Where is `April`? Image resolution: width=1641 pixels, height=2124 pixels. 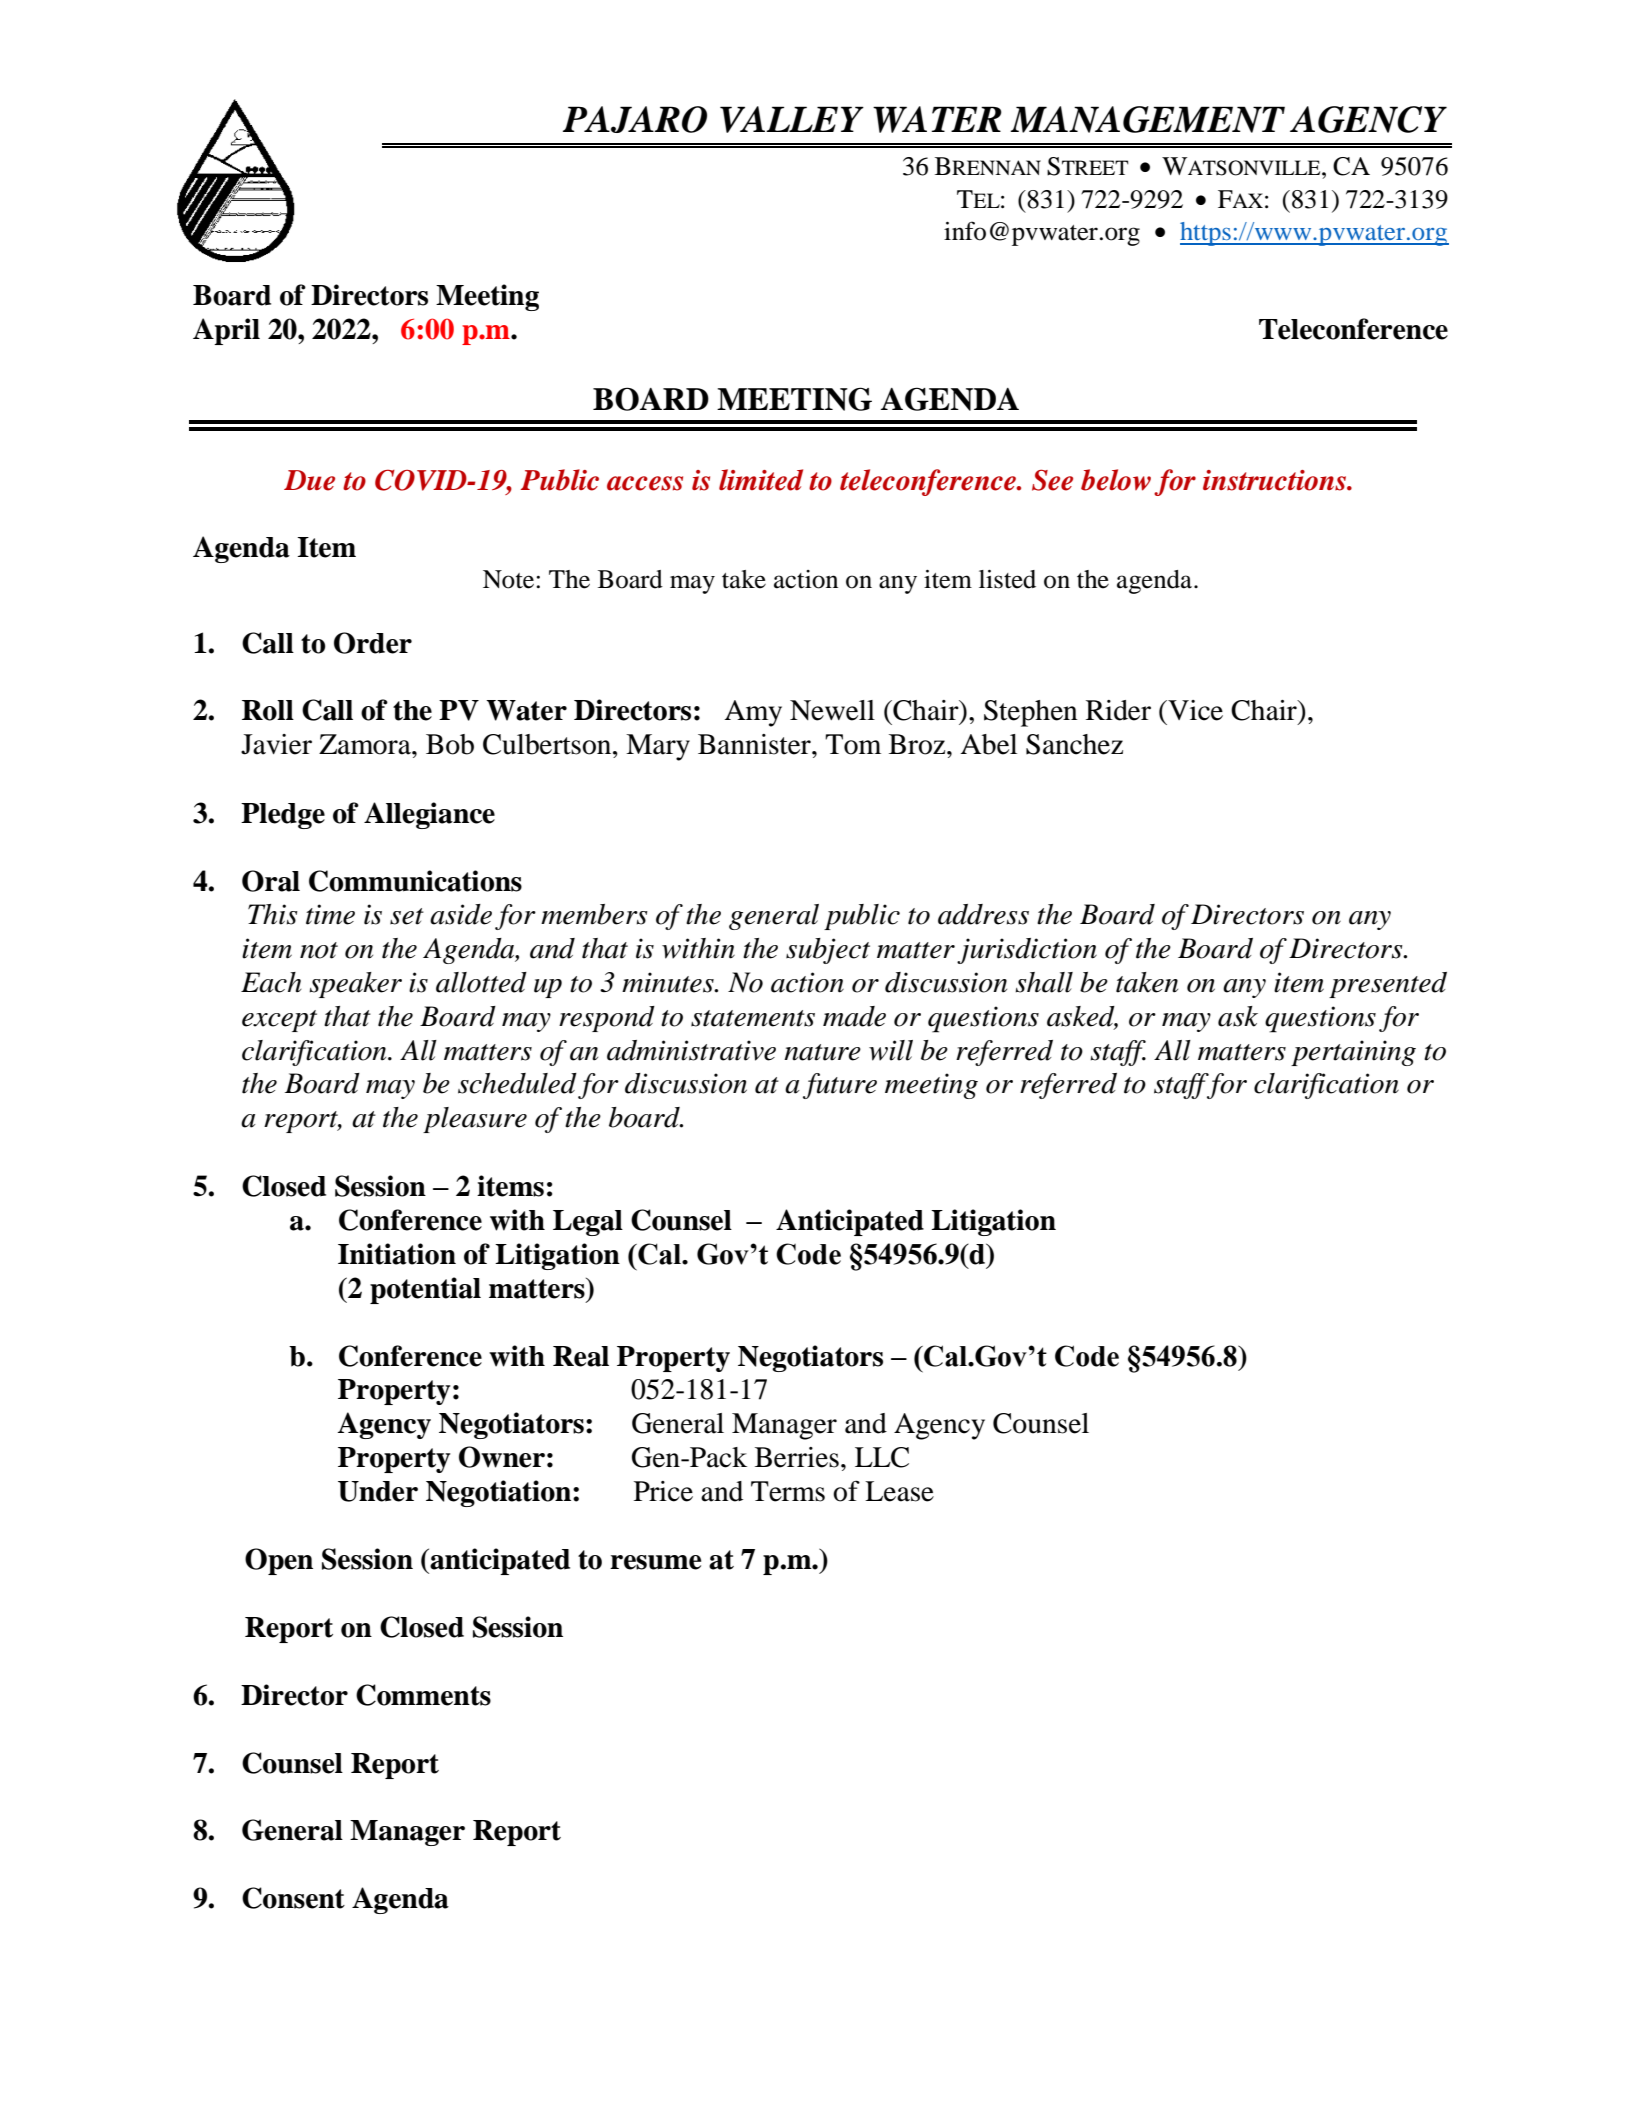 April is located at coordinates (226, 331).
